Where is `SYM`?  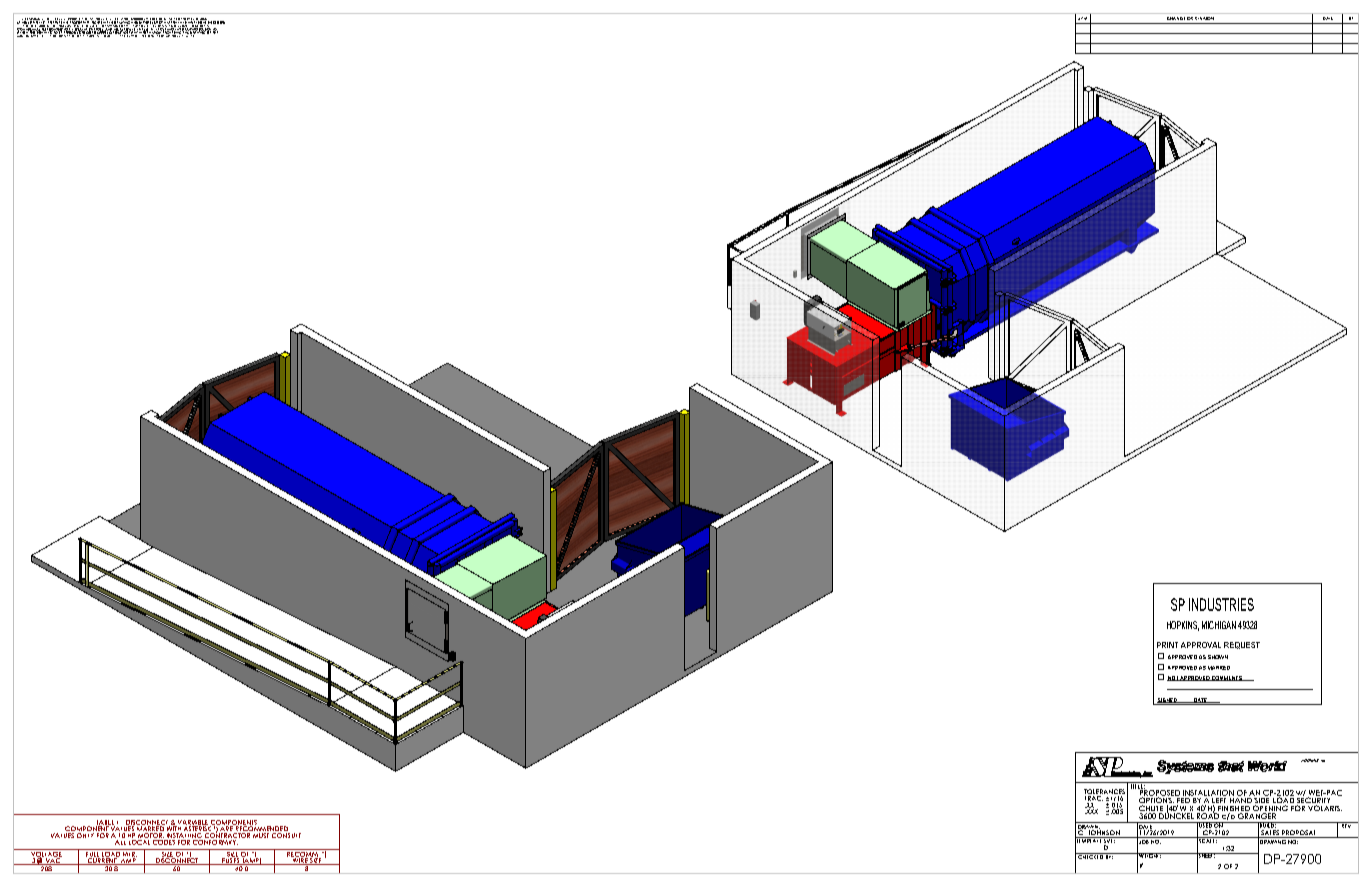 SYM is located at coordinates (1082, 18).
